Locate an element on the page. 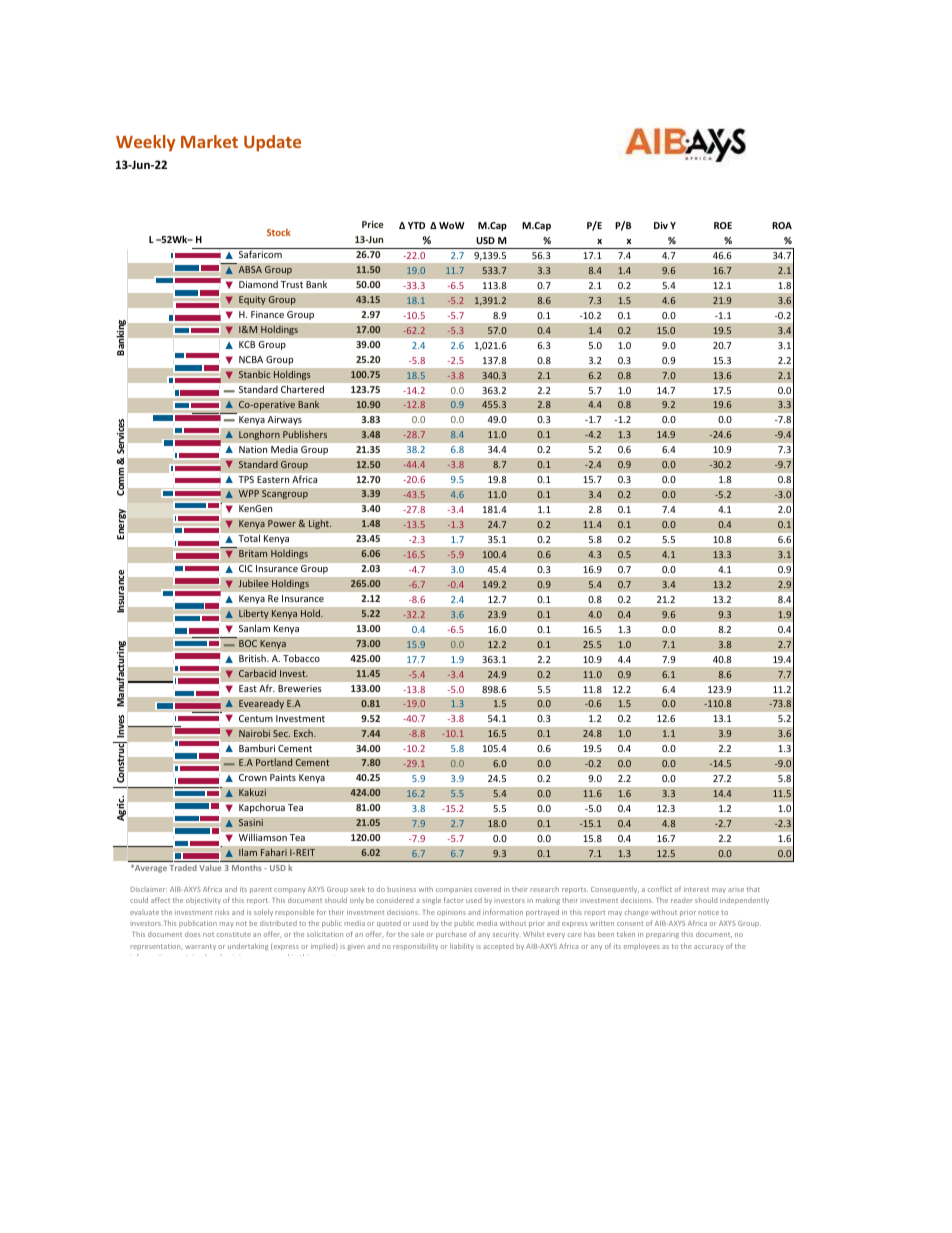 The height and width of the image is (1233, 952). notice is located at coordinates (709, 912).
